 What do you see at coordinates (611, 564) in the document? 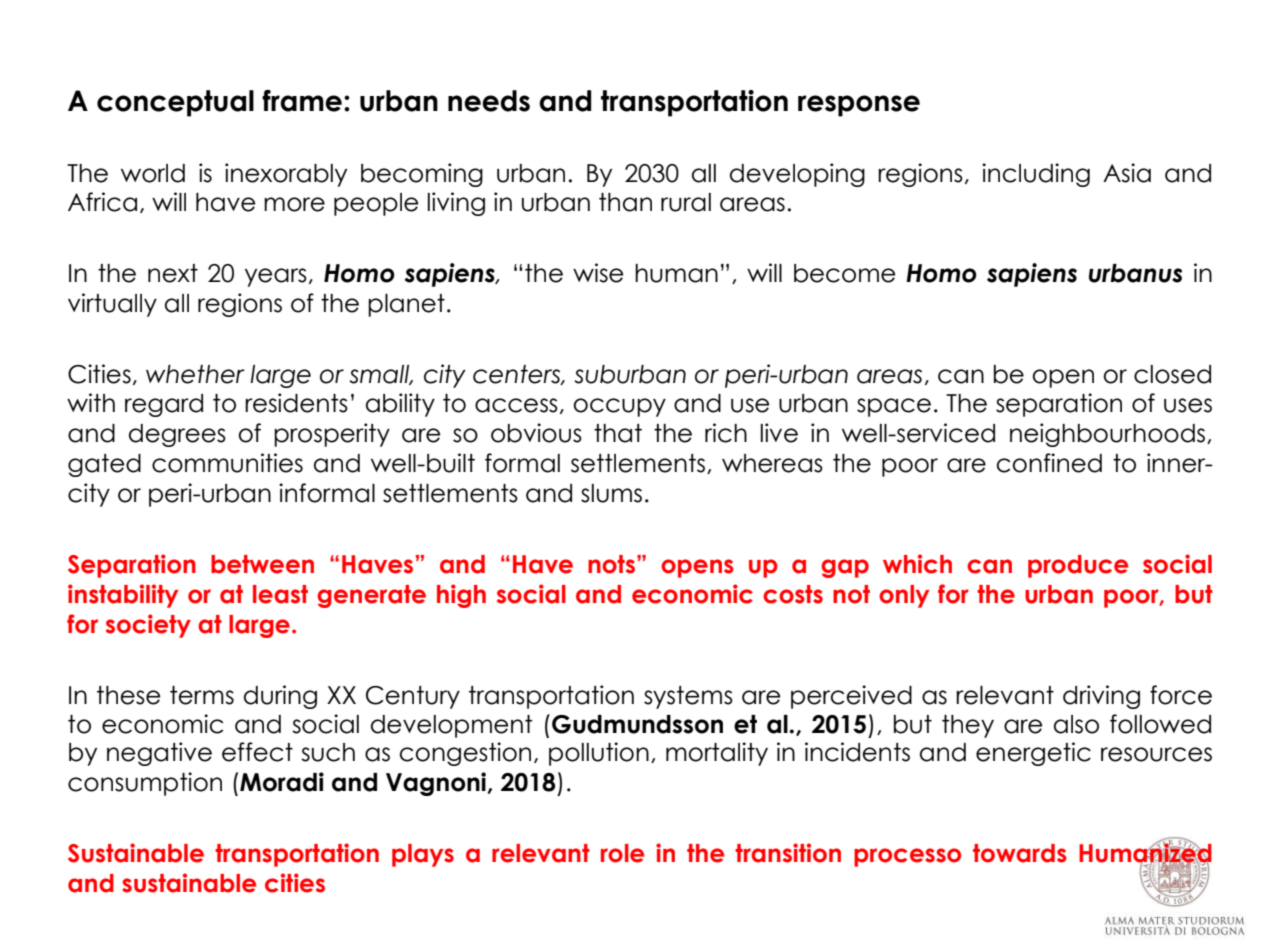
I see `nots` at bounding box center [611, 564].
